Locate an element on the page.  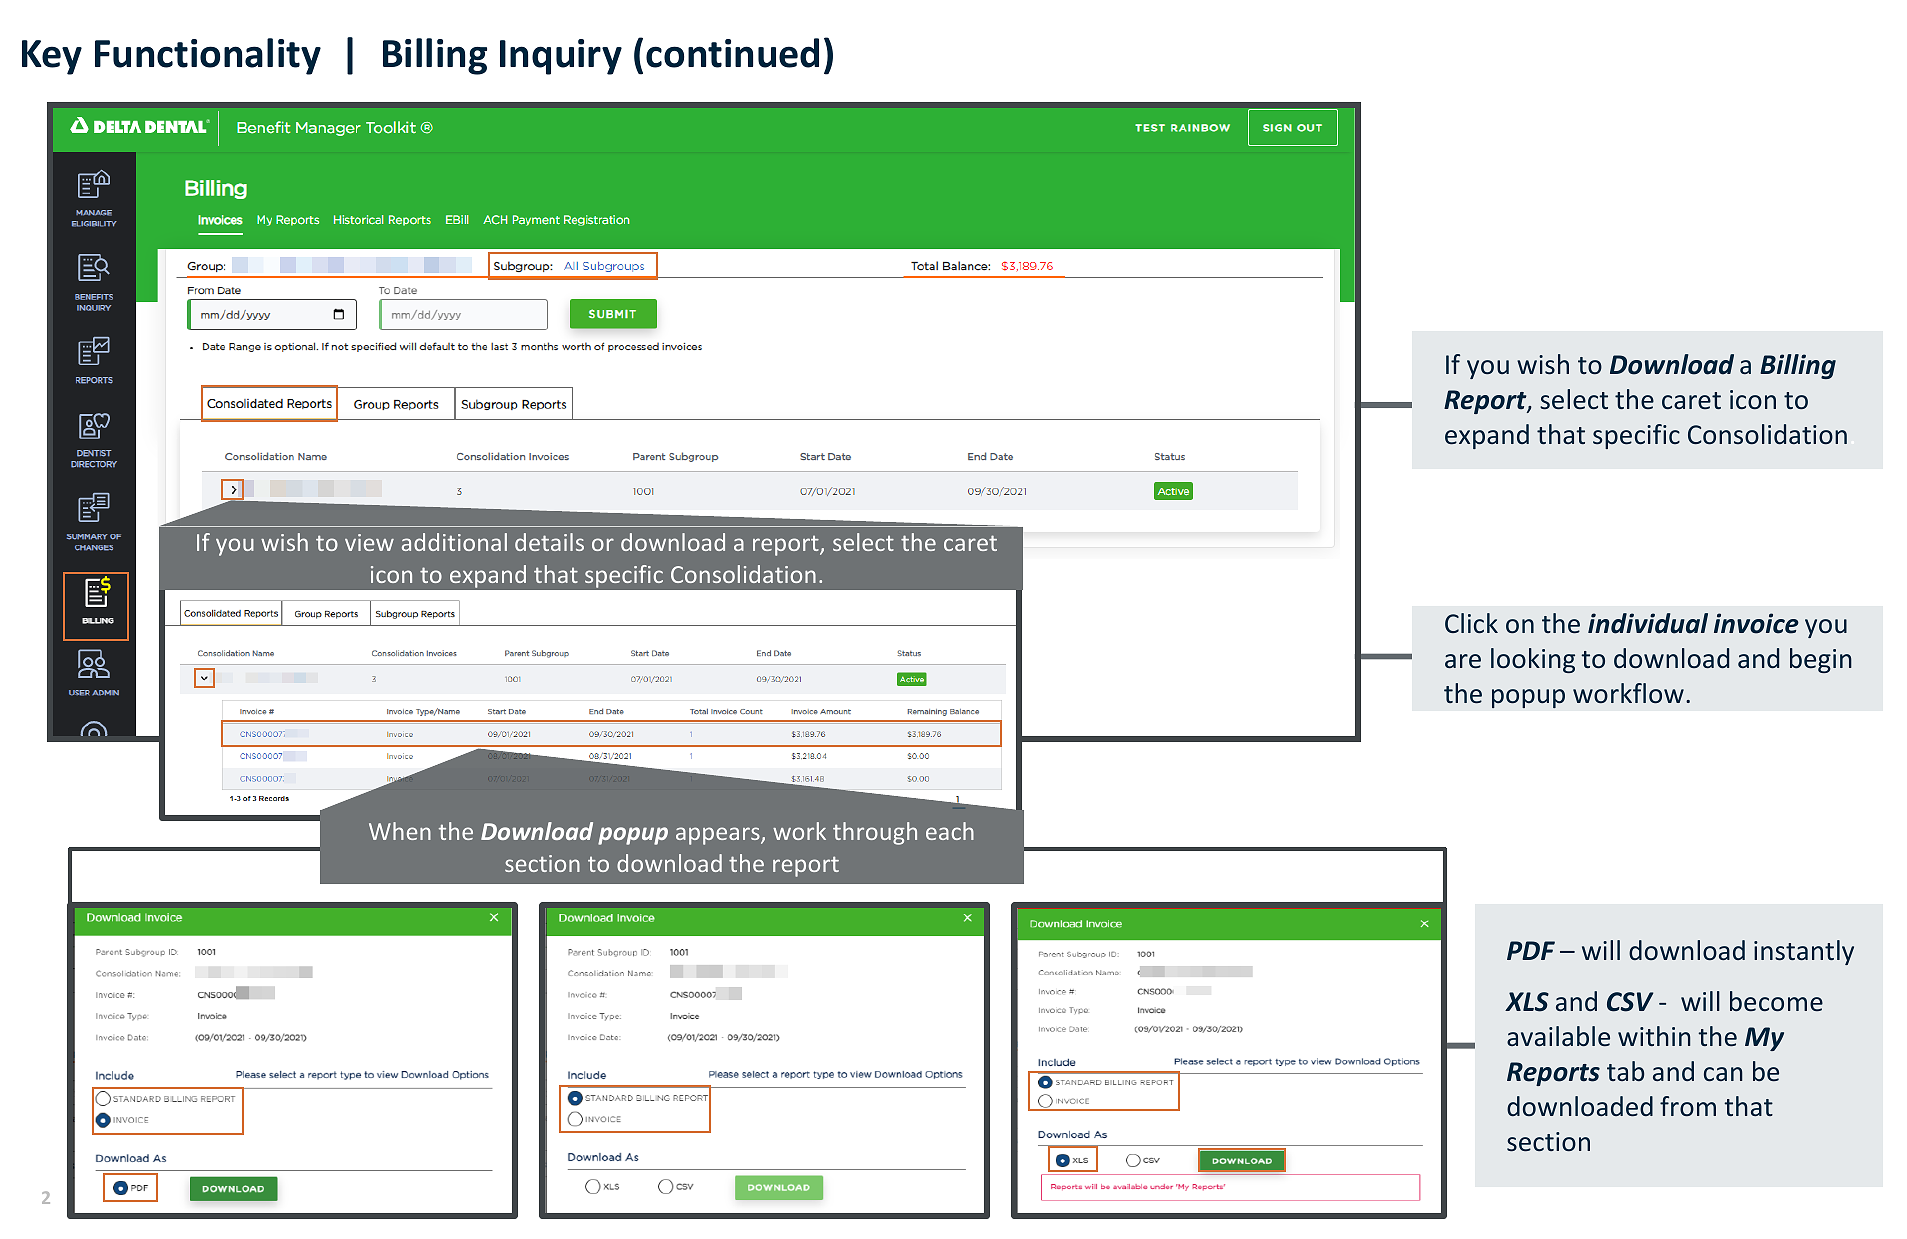
additional is located at coordinates (454, 542).
